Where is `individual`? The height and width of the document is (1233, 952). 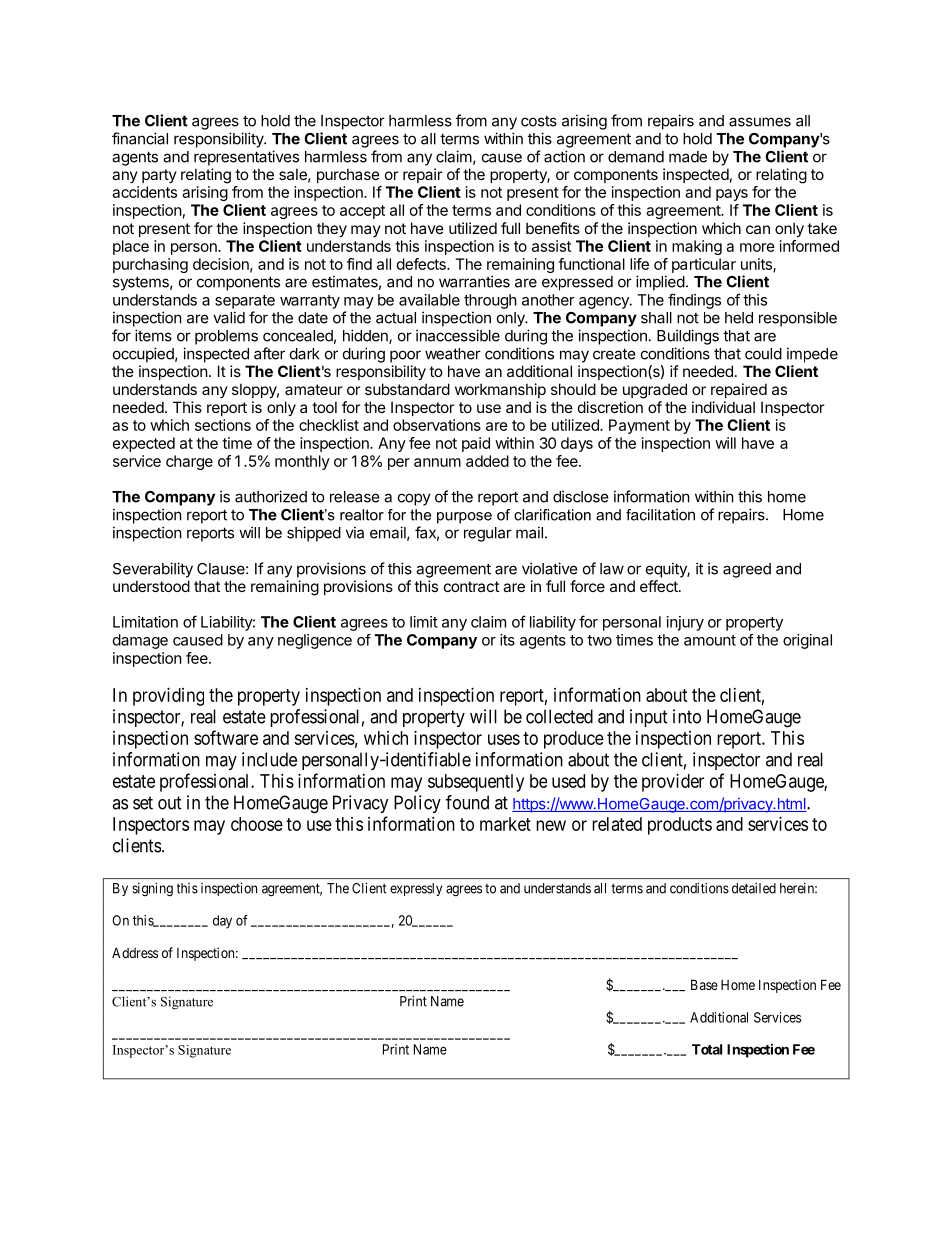
individual is located at coordinates (723, 407).
